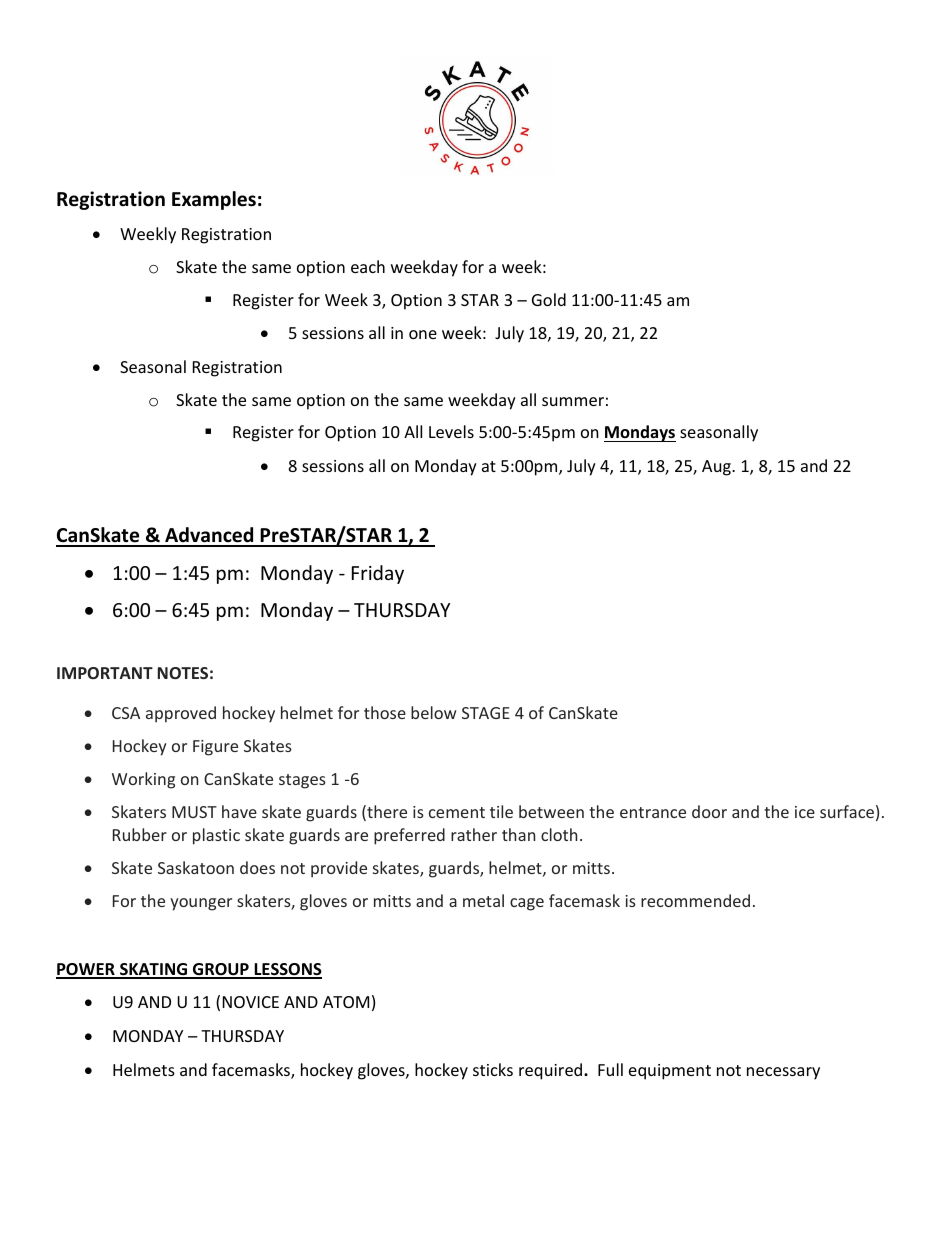 The height and width of the page is (1233, 952). I want to click on door, so click(709, 811).
